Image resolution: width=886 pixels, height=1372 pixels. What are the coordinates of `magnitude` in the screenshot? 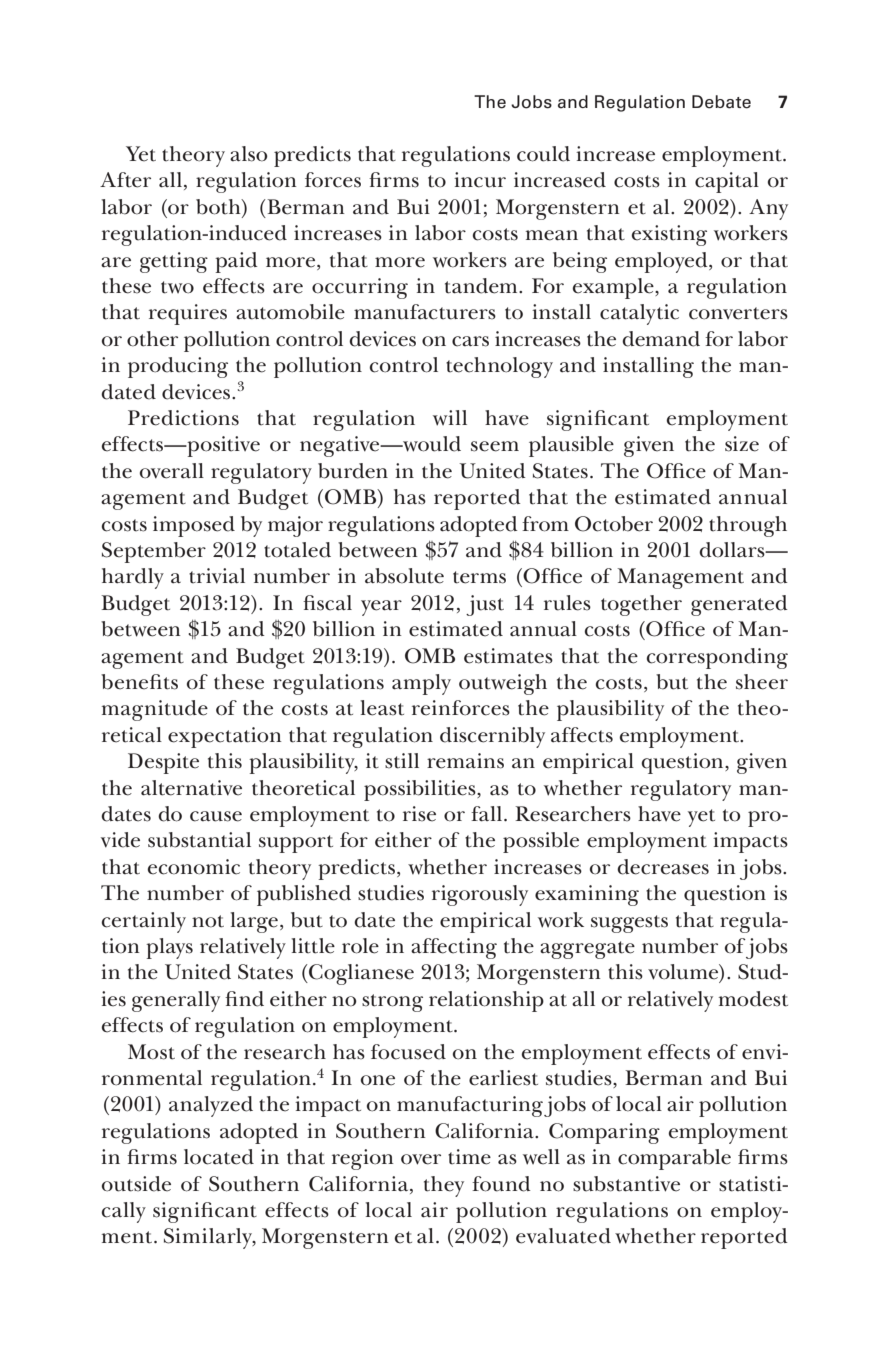 It's located at (155, 710).
